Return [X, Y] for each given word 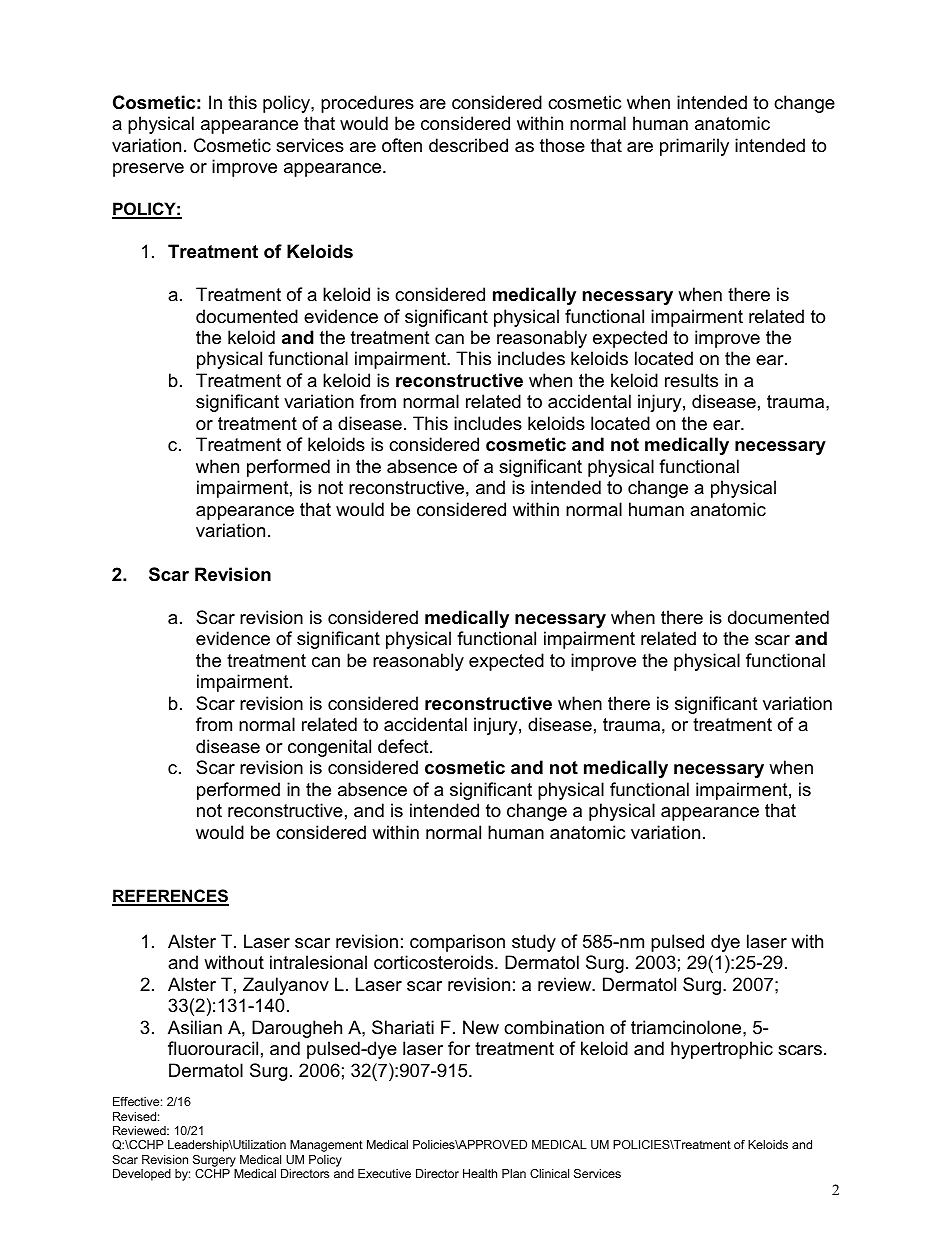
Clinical [549, 1173]
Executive [384, 1173]
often [402, 145]
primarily [694, 147]
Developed [142, 1175]
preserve [148, 170]
